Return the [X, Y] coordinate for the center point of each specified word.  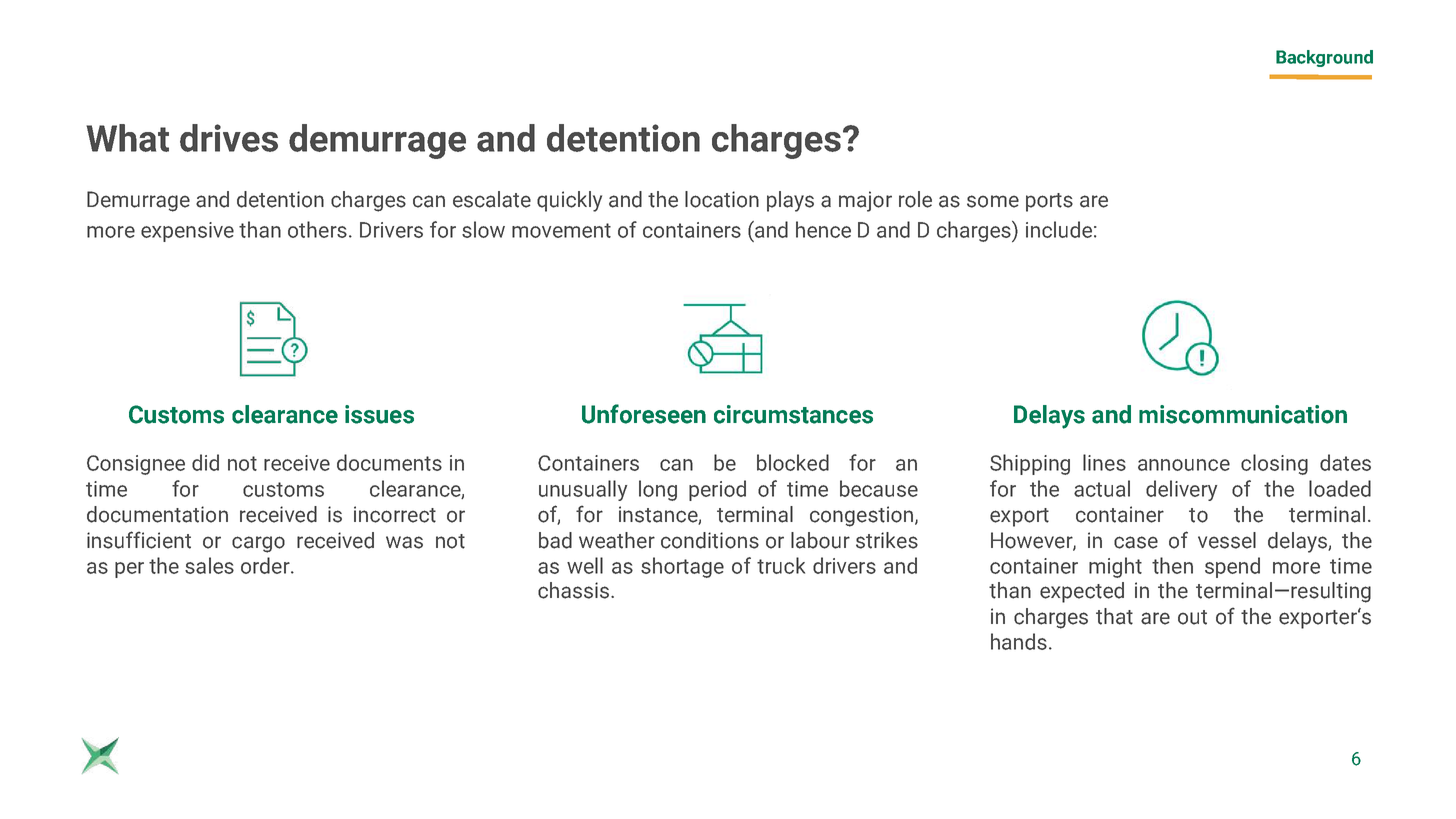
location [722, 199]
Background [1324, 58]
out [1192, 617]
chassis [575, 590]
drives [229, 138]
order [266, 565]
